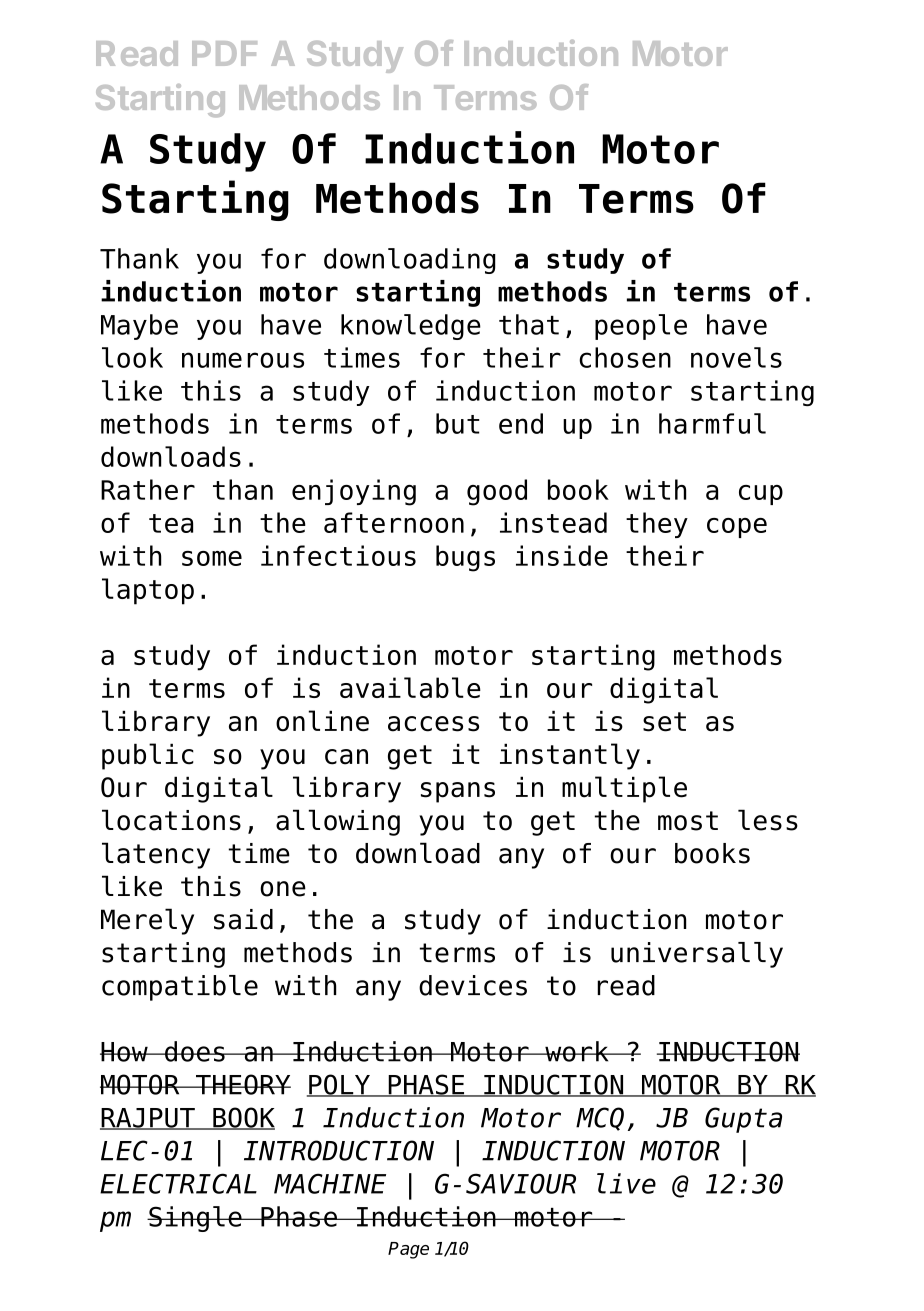  I want to click on but, so click(458, 423).
